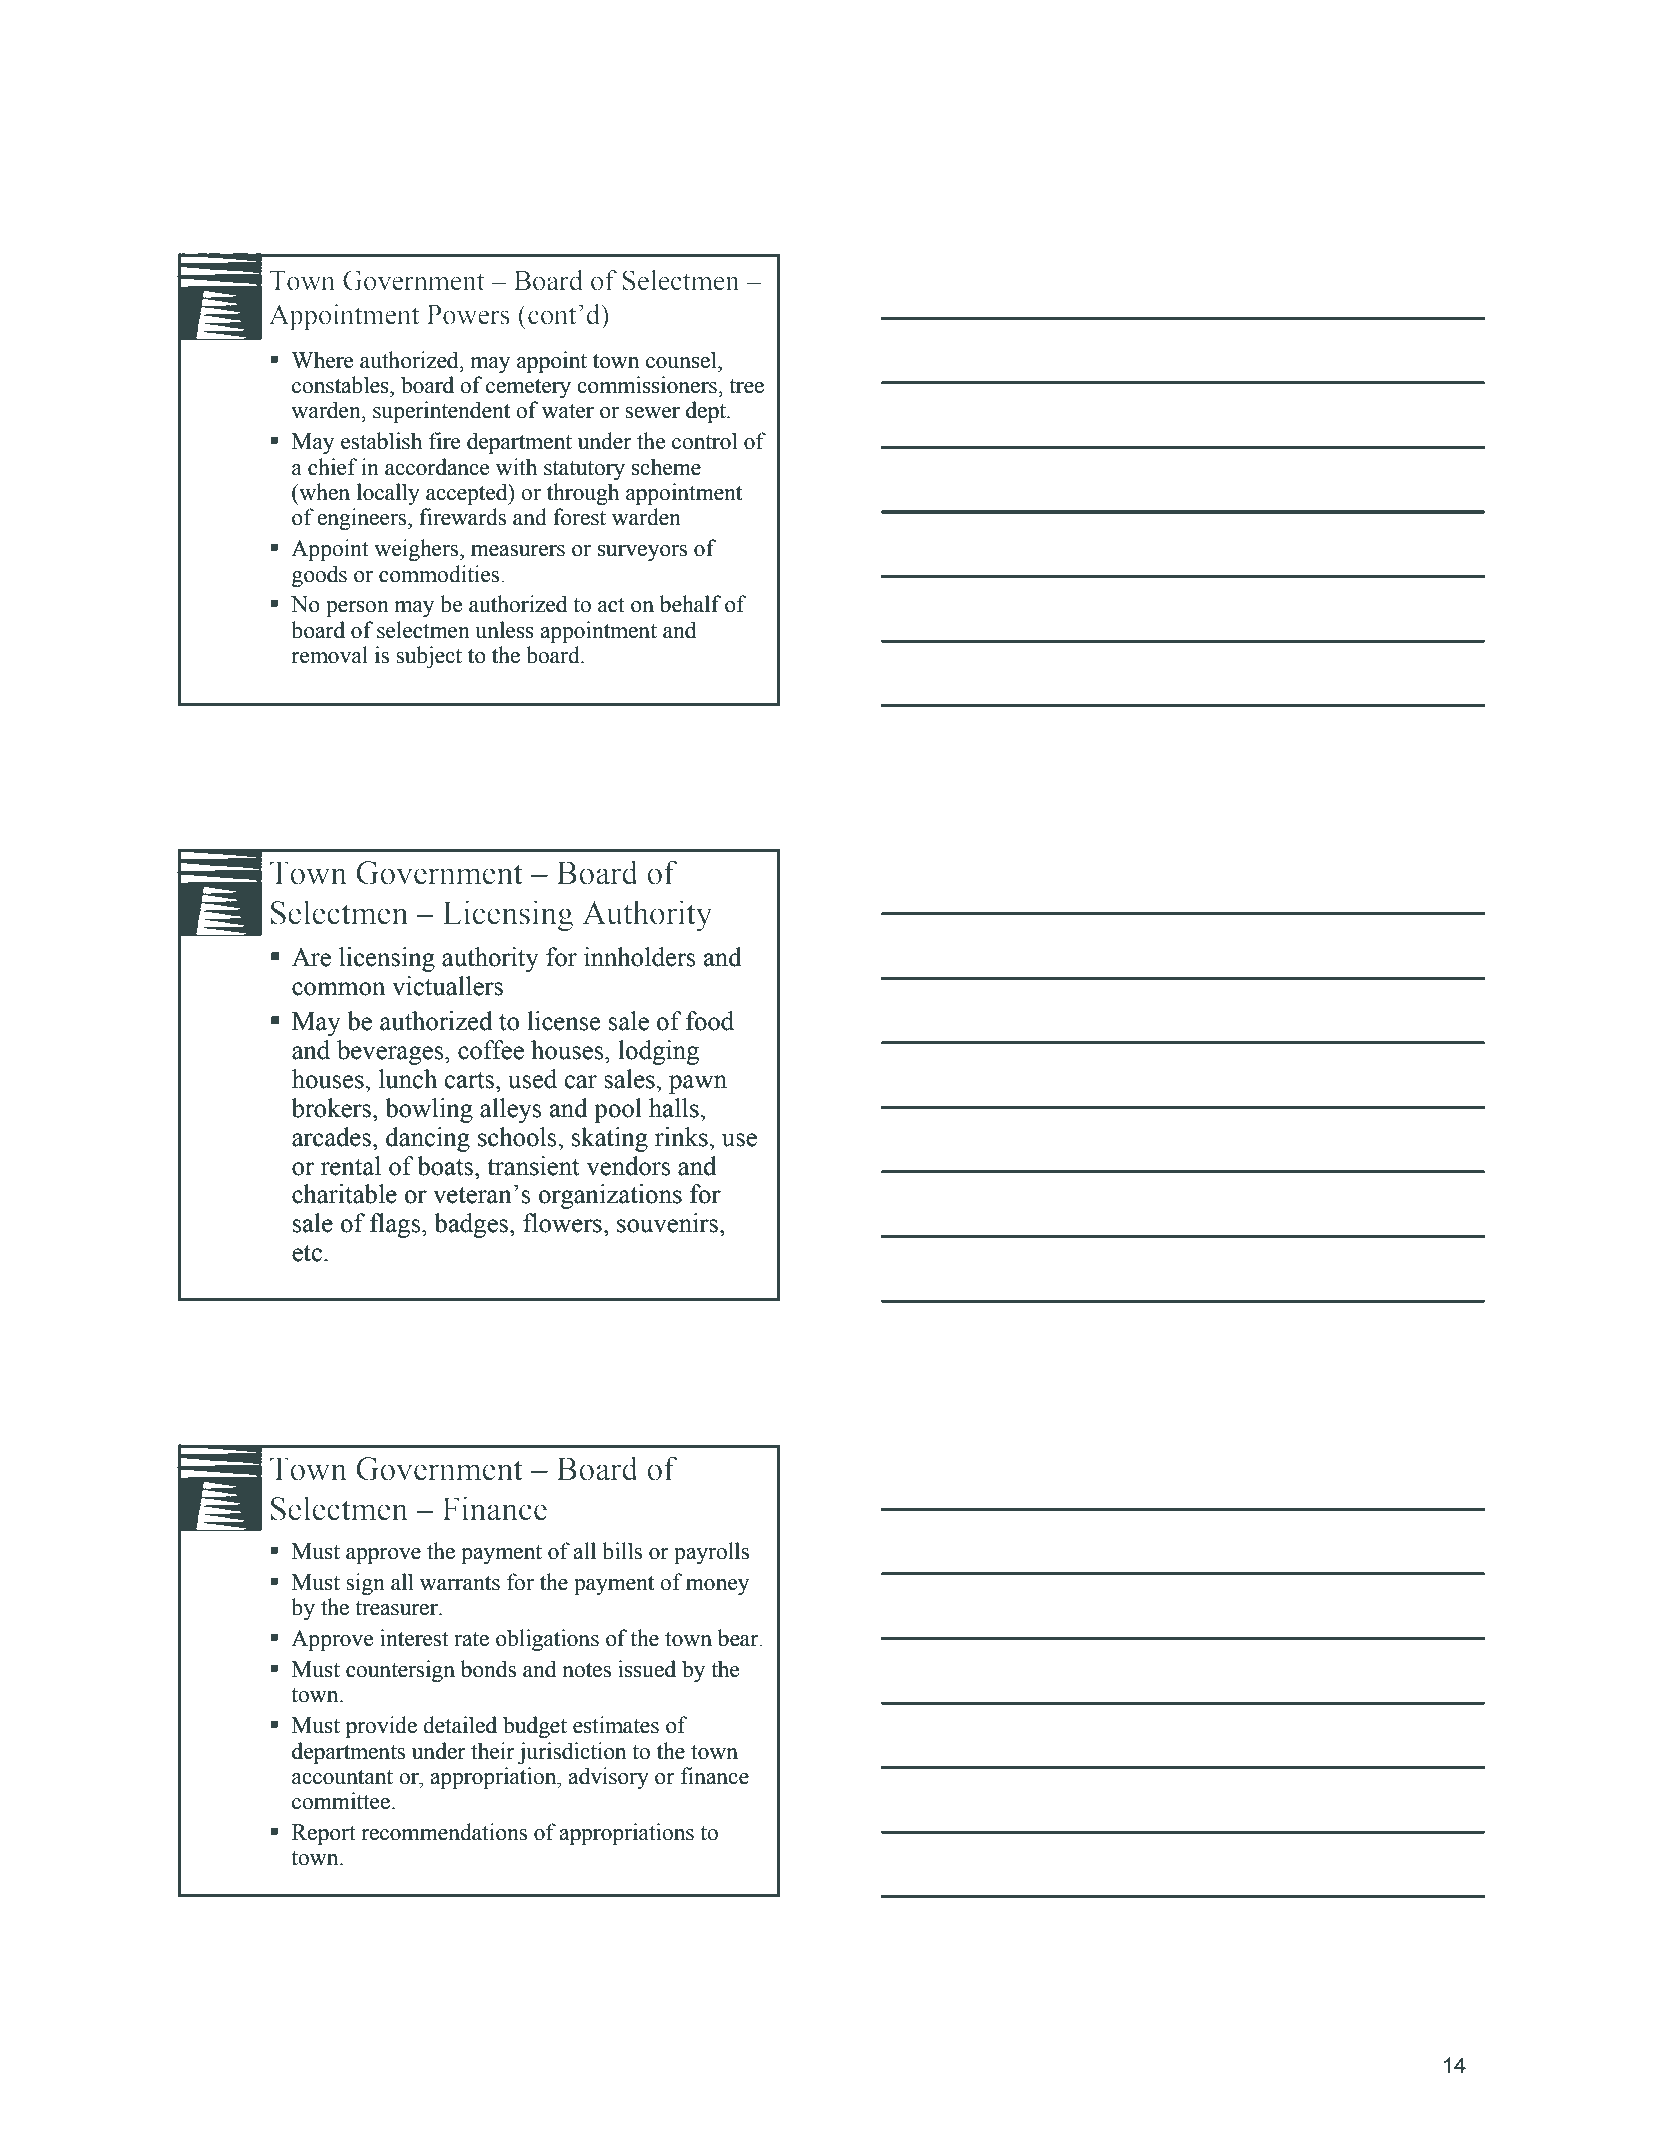  Describe the element at coordinates (532, 1079) in the screenshot. I see `used` at that location.
